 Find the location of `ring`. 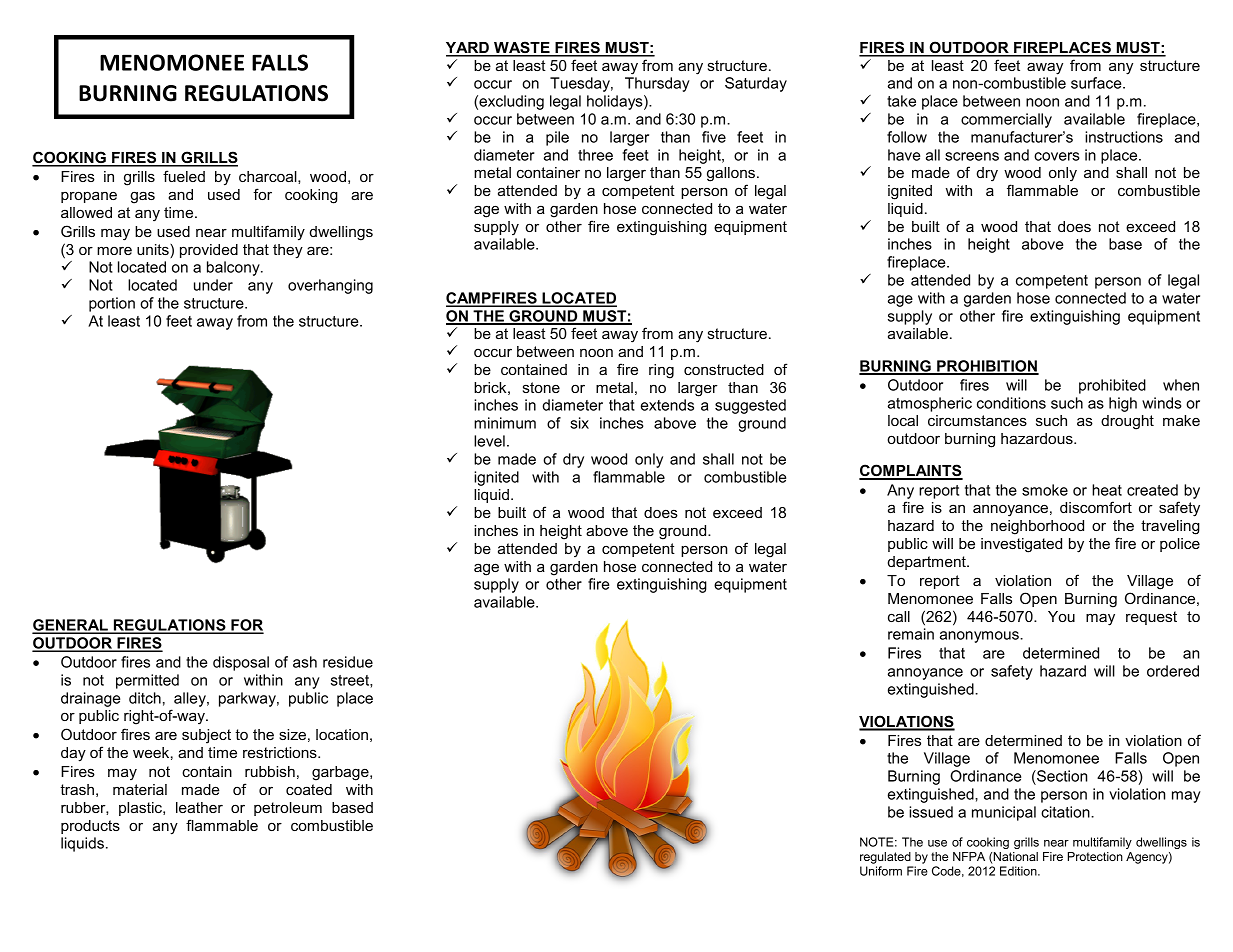

ring is located at coordinates (661, 371).
